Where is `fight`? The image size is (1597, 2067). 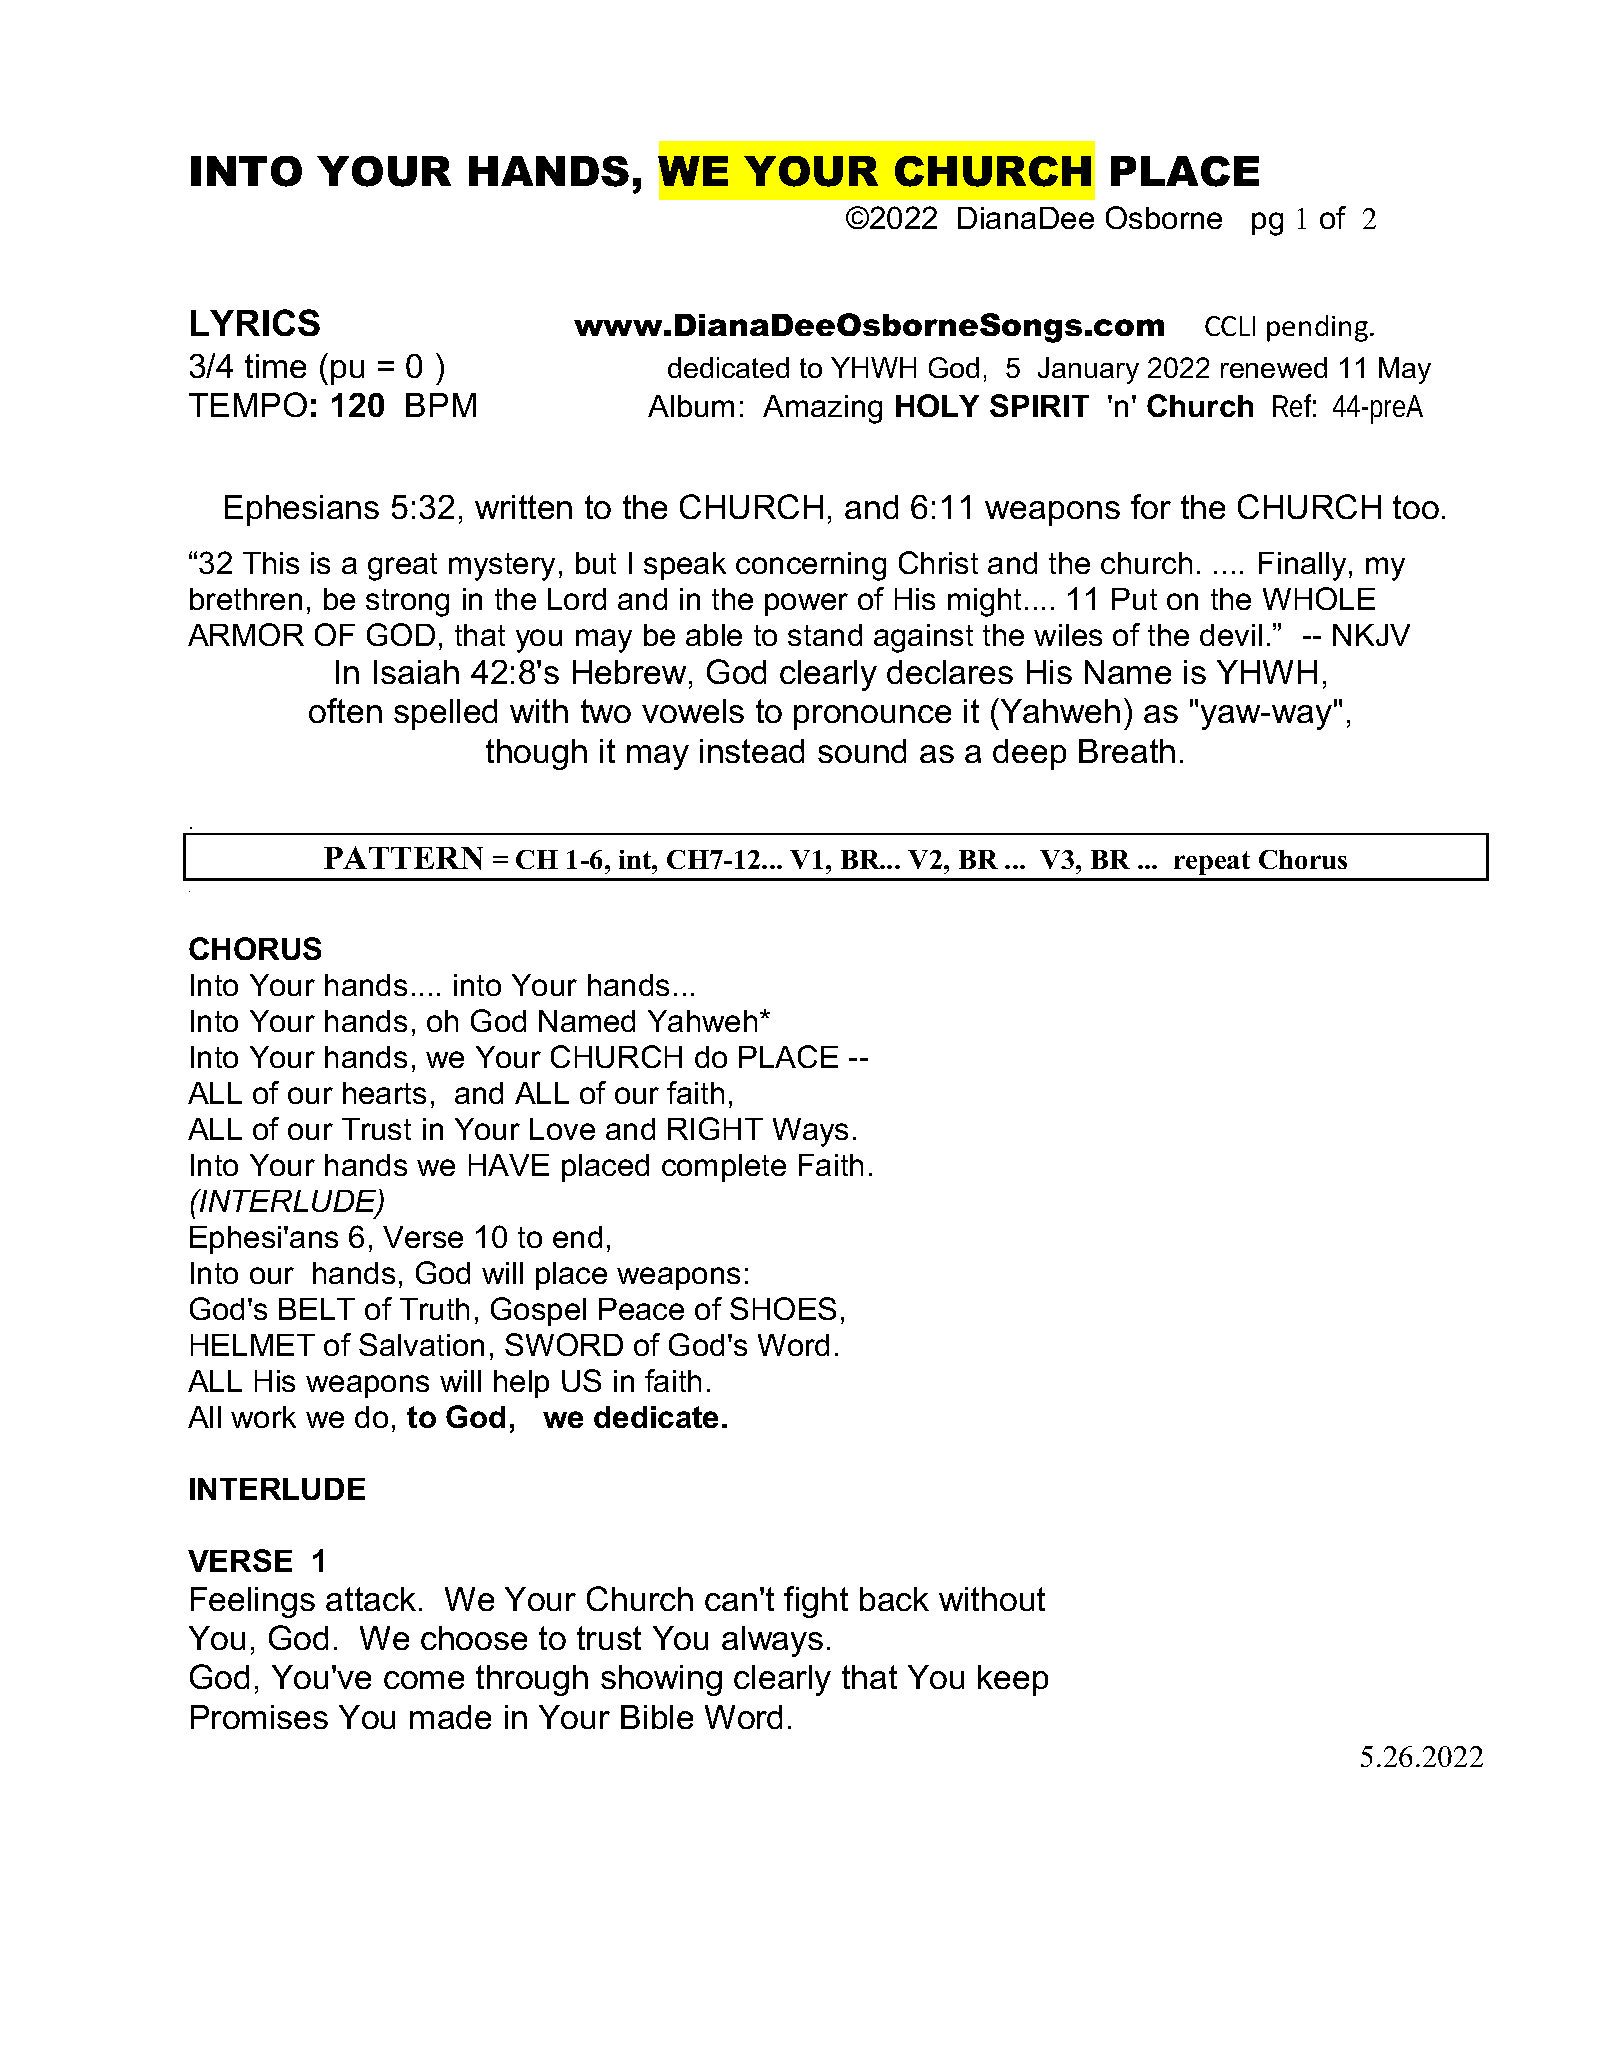
fight is located at coordinates (816, 1602).
